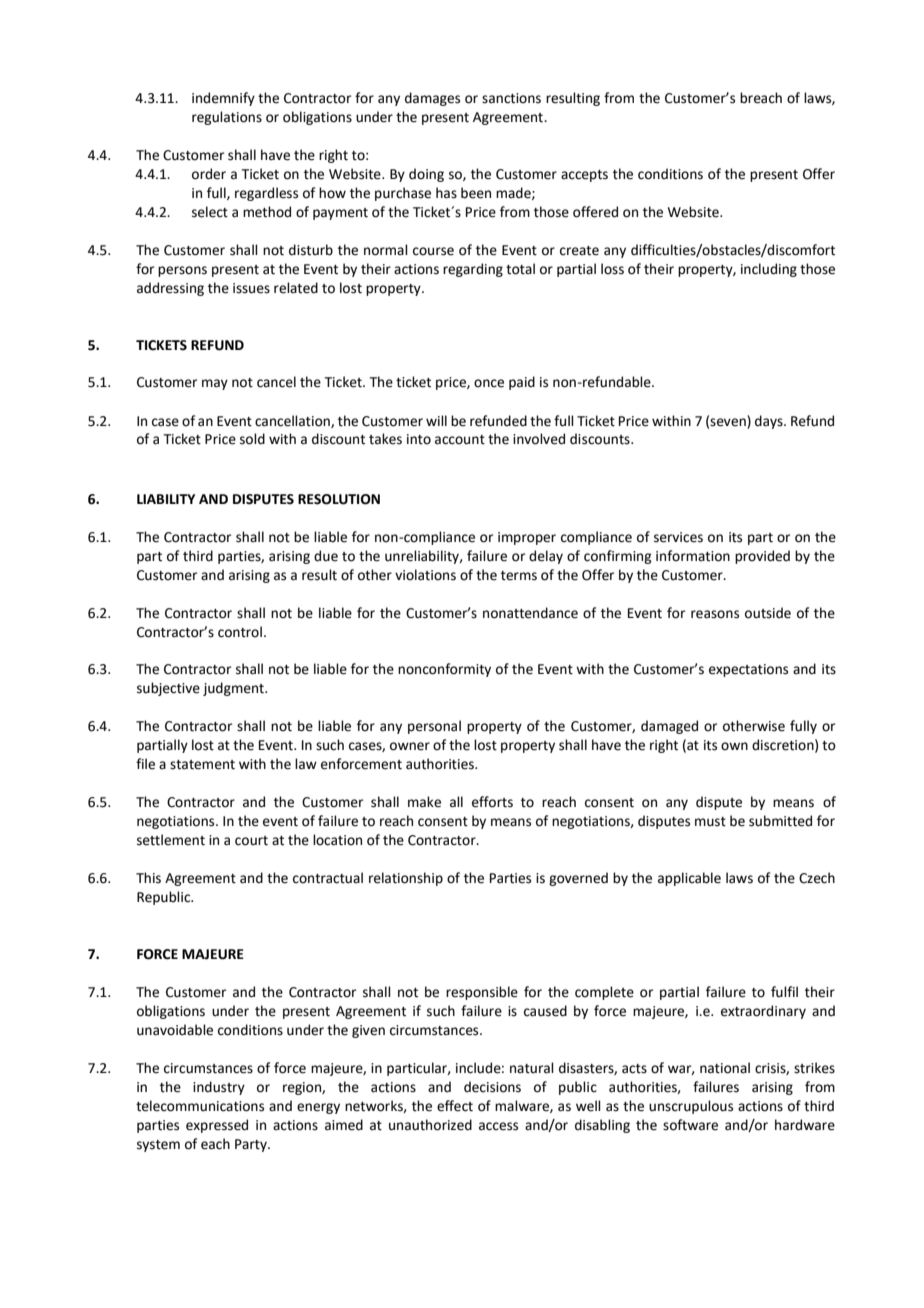 This document has height=1308, width=924. What do you see at coordinates (530, 613) in the document?
I see `nonattendance` at bounding box center [530, 613].
